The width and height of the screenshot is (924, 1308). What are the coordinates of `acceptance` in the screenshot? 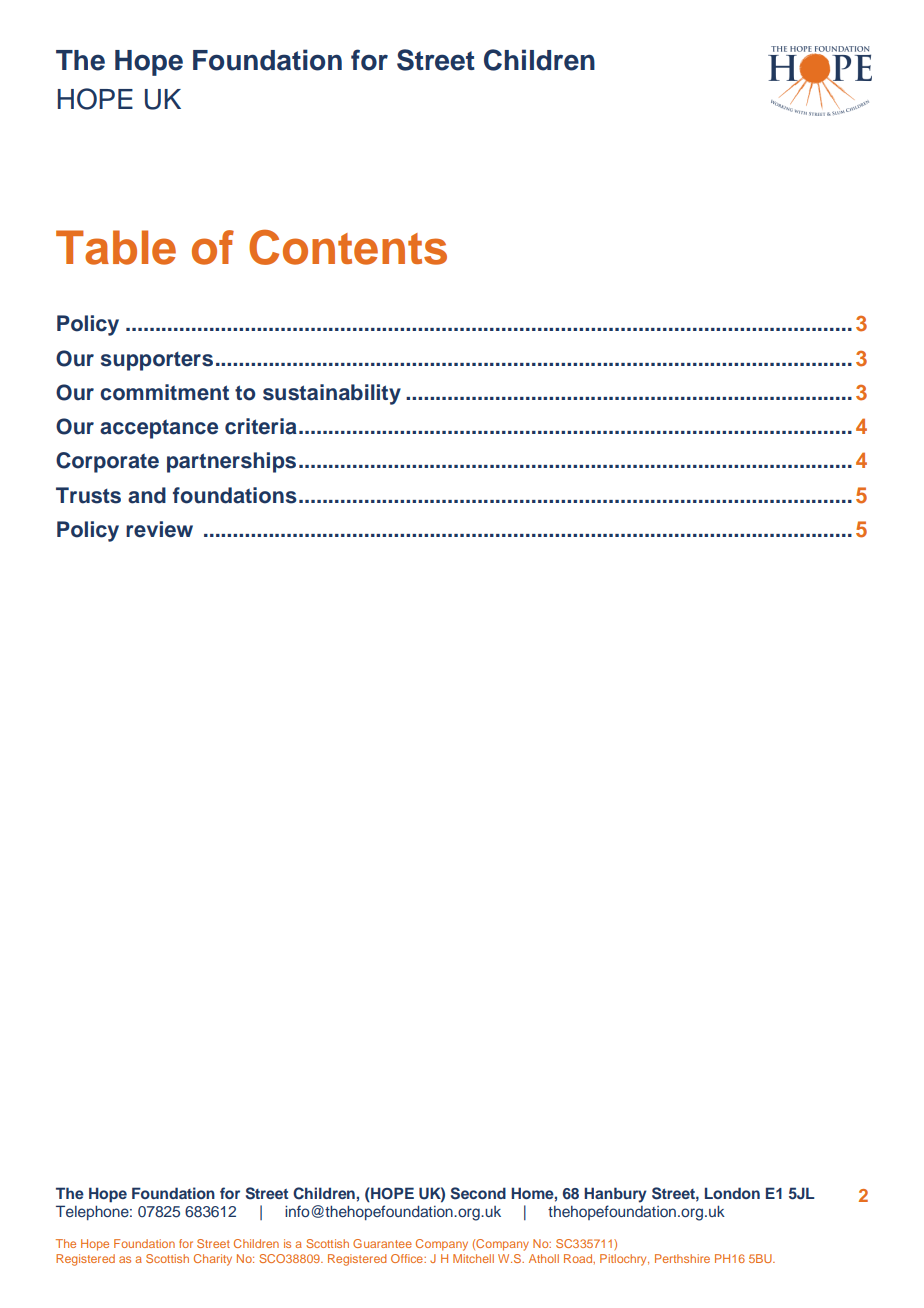 It's located at (159, 429).
